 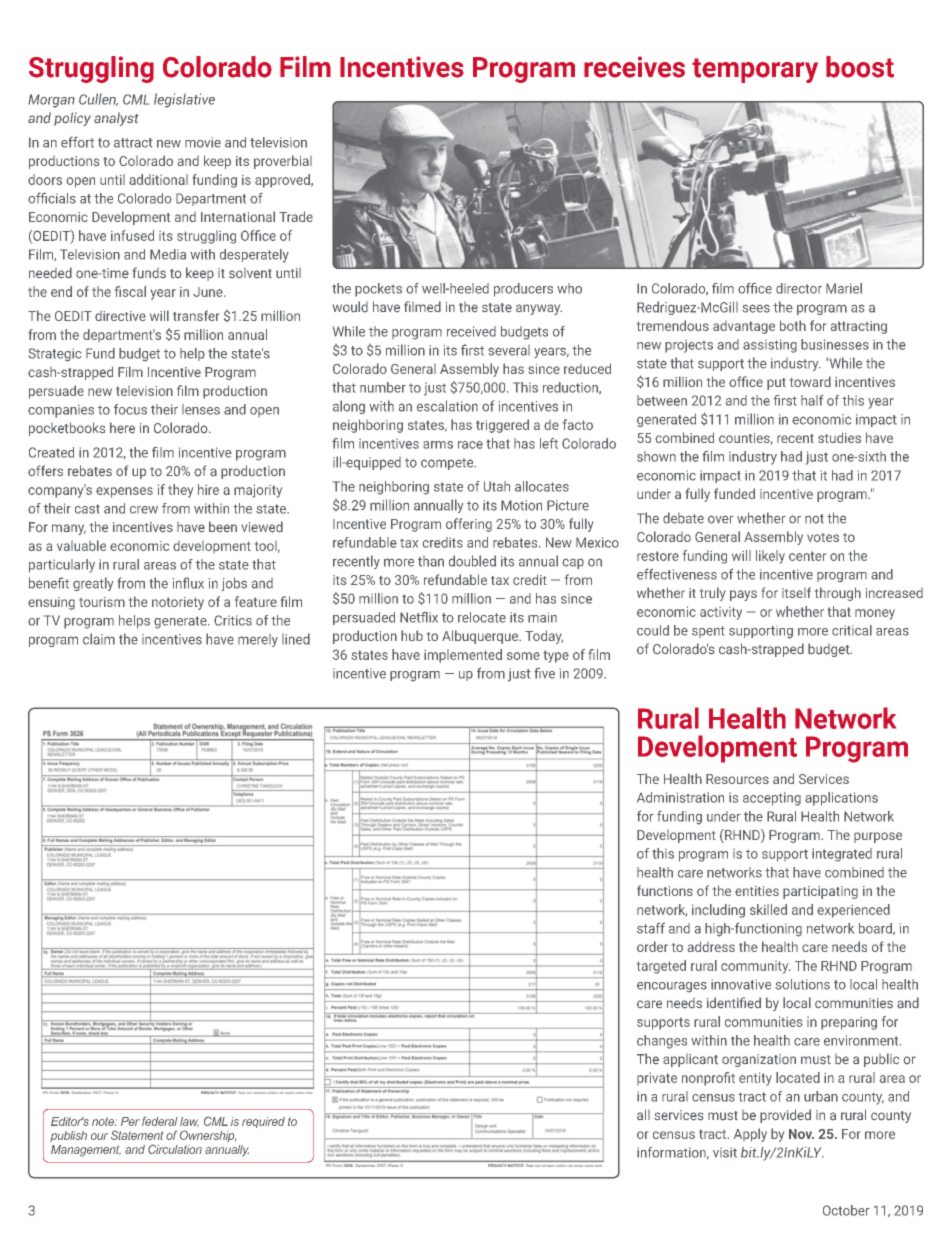 What do you see at coordinates (184, 100) in the image?
I see `legislative` at bounding box center [184, 100].
